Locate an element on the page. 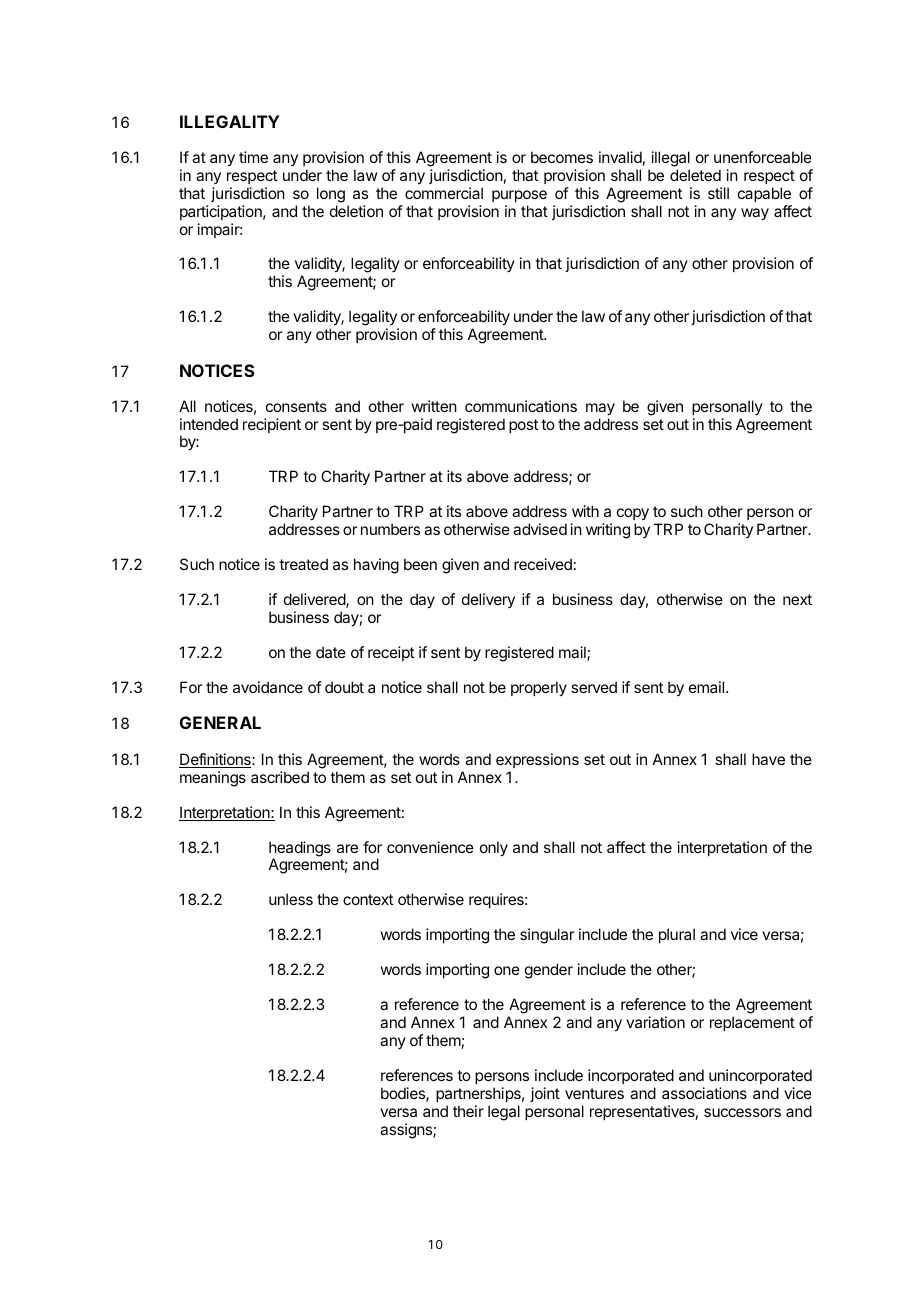  time is located at coordinates (253, 157).
